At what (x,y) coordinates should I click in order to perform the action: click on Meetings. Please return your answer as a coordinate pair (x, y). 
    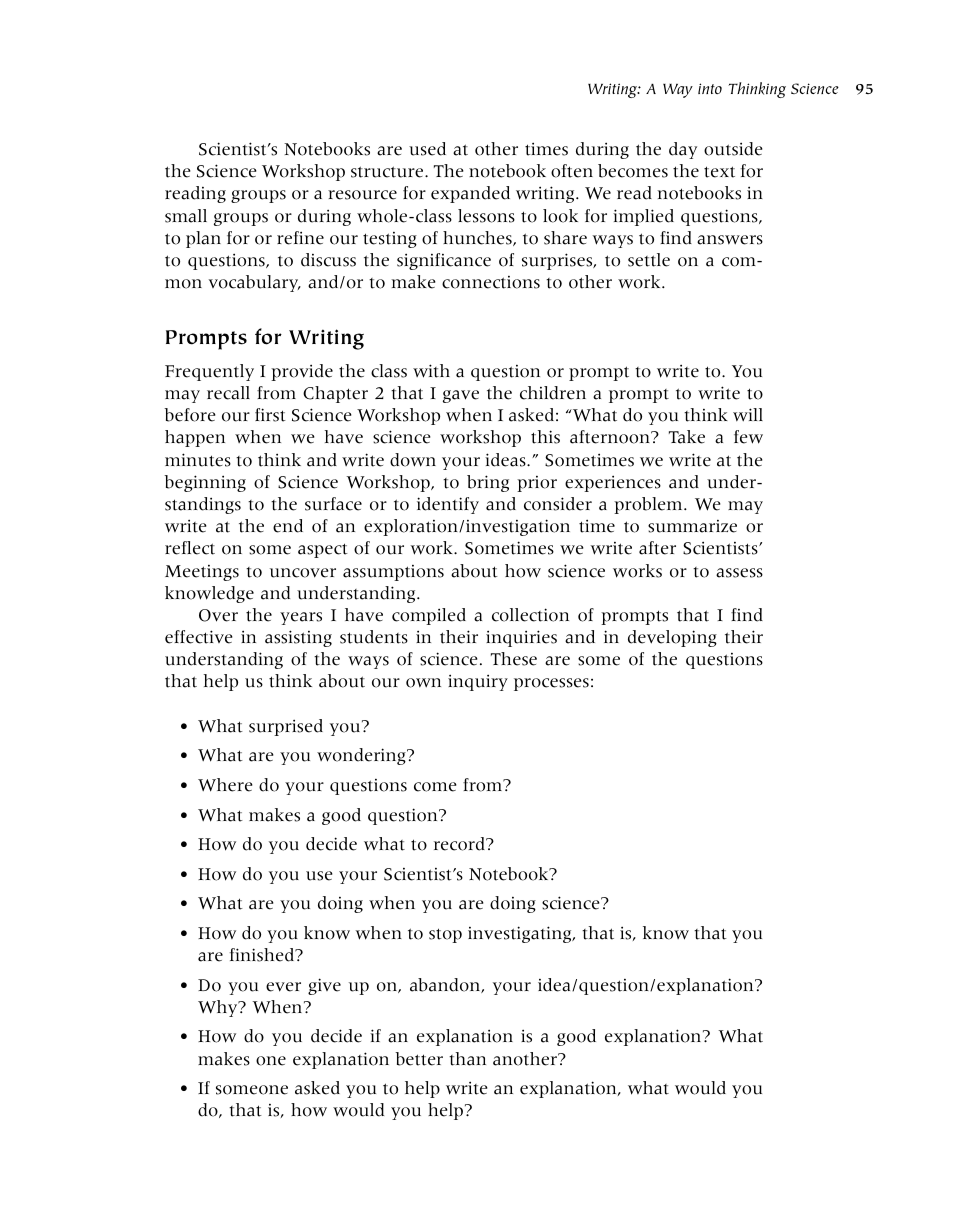
    Looking at the image, I should click on (202, 573).
